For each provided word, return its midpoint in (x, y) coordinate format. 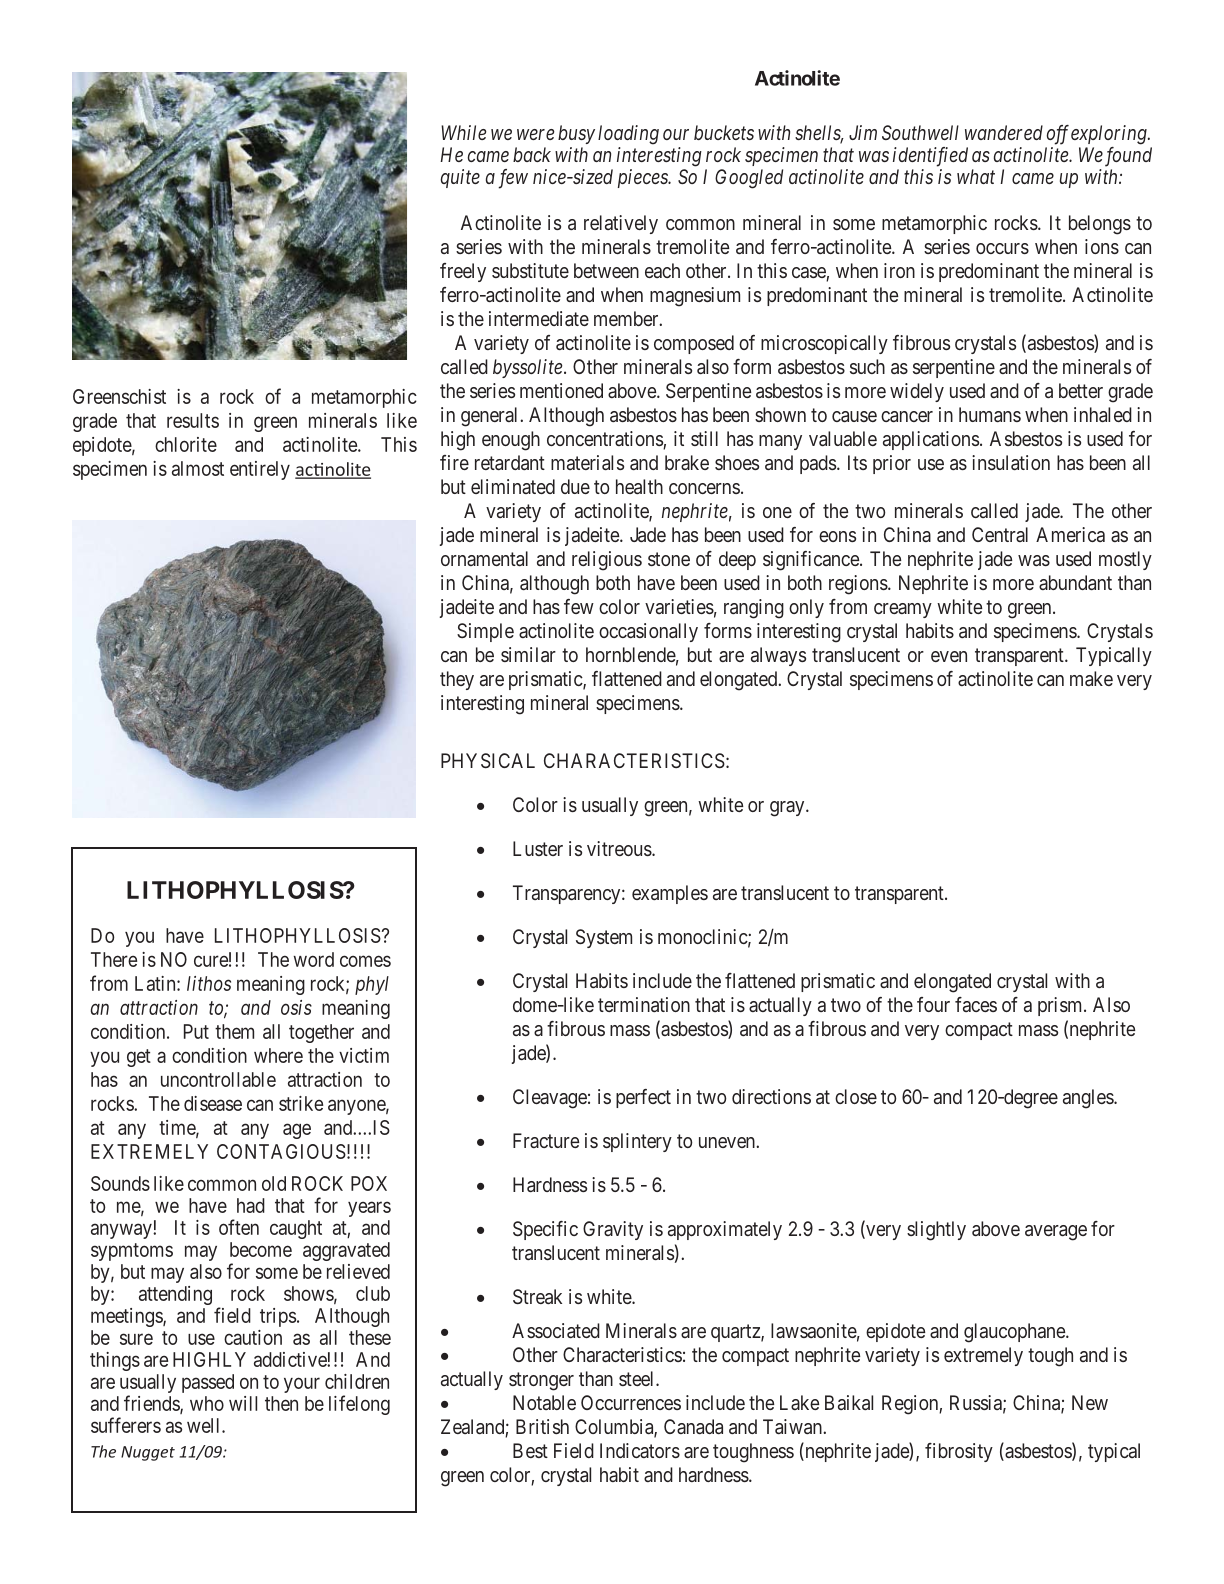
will (243, 1403)
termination (644, 1004)
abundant (1075, 582)
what (976, 176)
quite (460, 178)
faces (976, 1004)
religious (607, 561)
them (234, 1031)
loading (628, 135)
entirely (260, 470)
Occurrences (631, 1402)
